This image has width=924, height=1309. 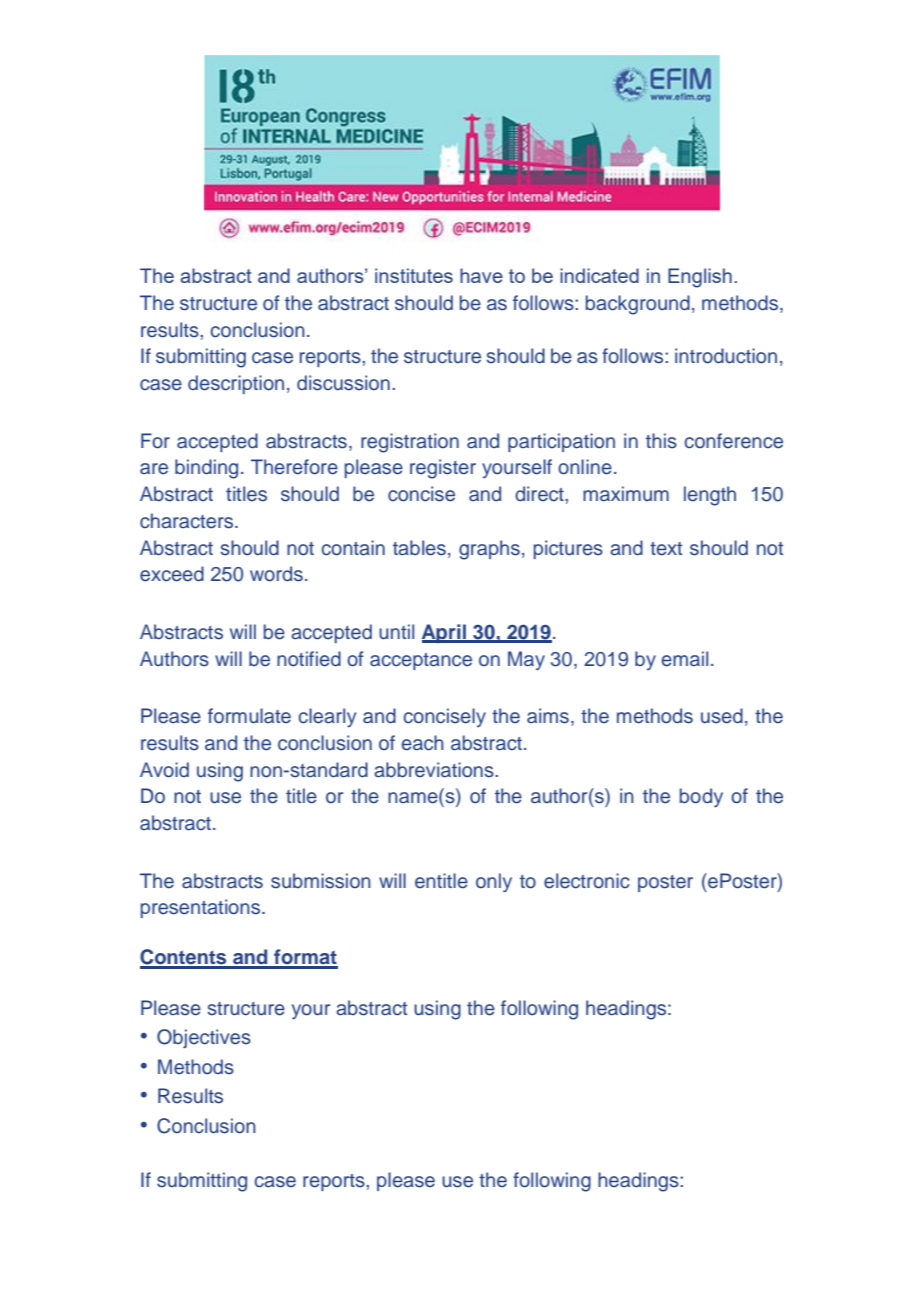 I want to click on background, so click(x=638, y=305).
